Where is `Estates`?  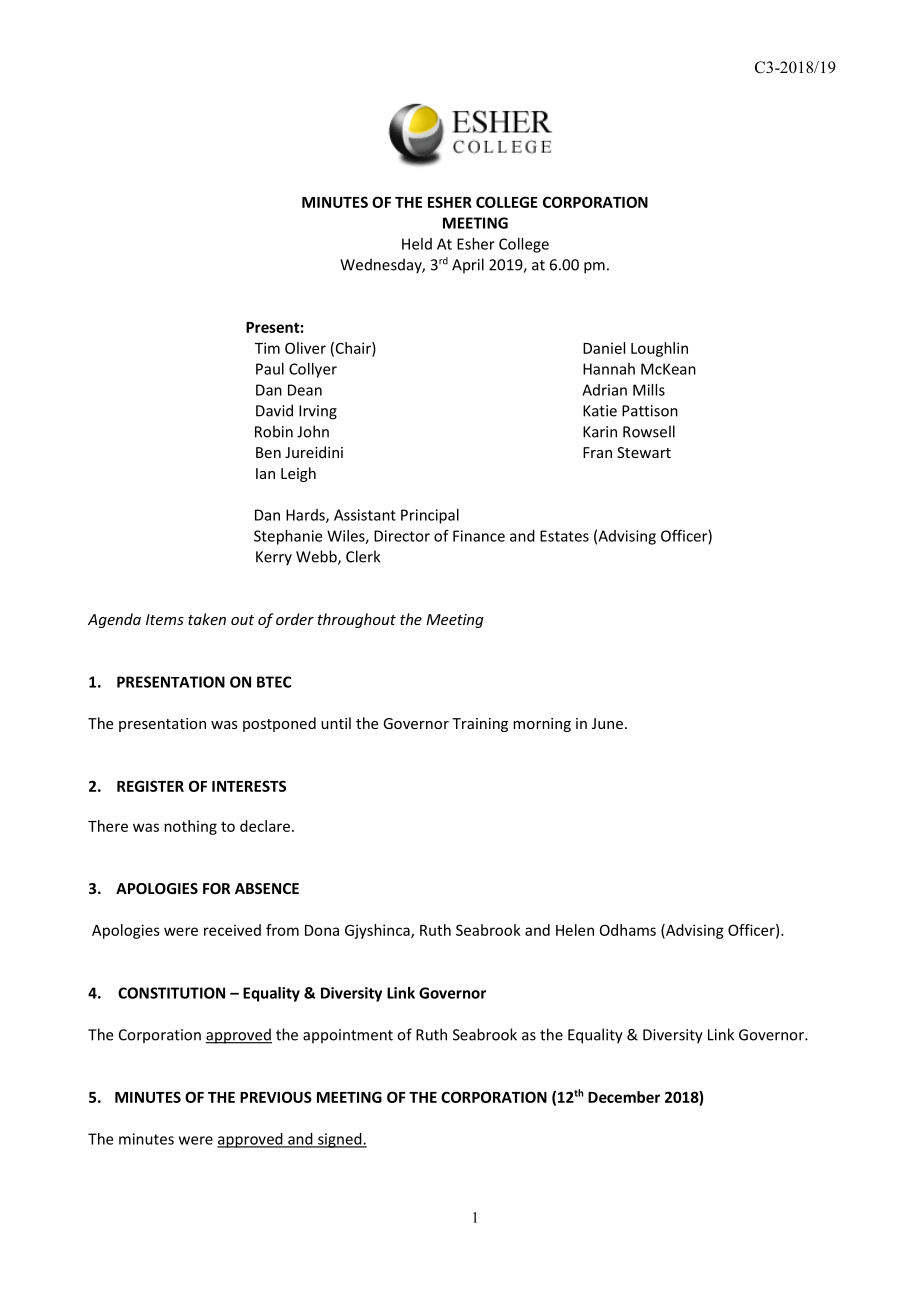 Estates is located at coordinates (564, 536).
